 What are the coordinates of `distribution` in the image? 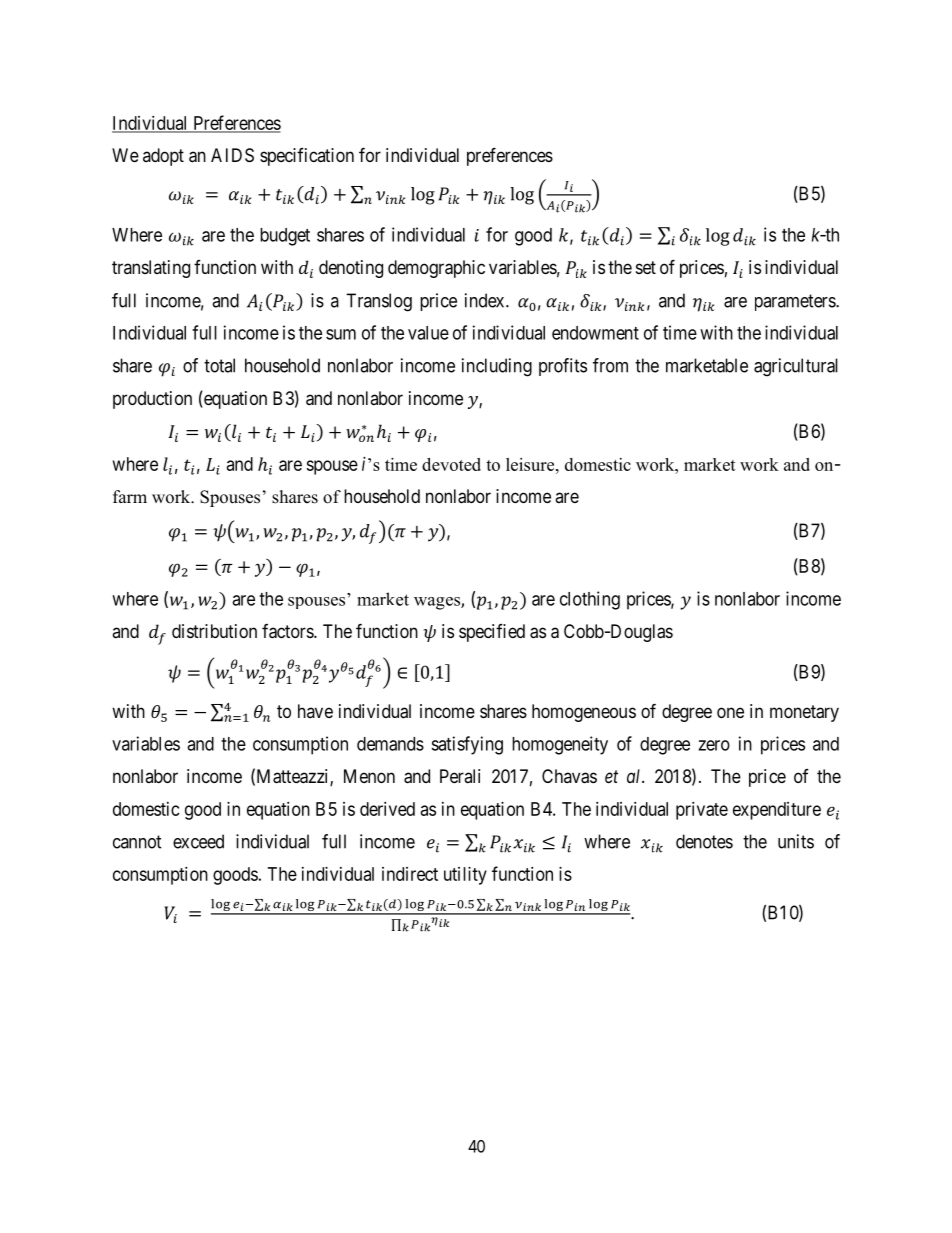 It's located at (214, 631).
